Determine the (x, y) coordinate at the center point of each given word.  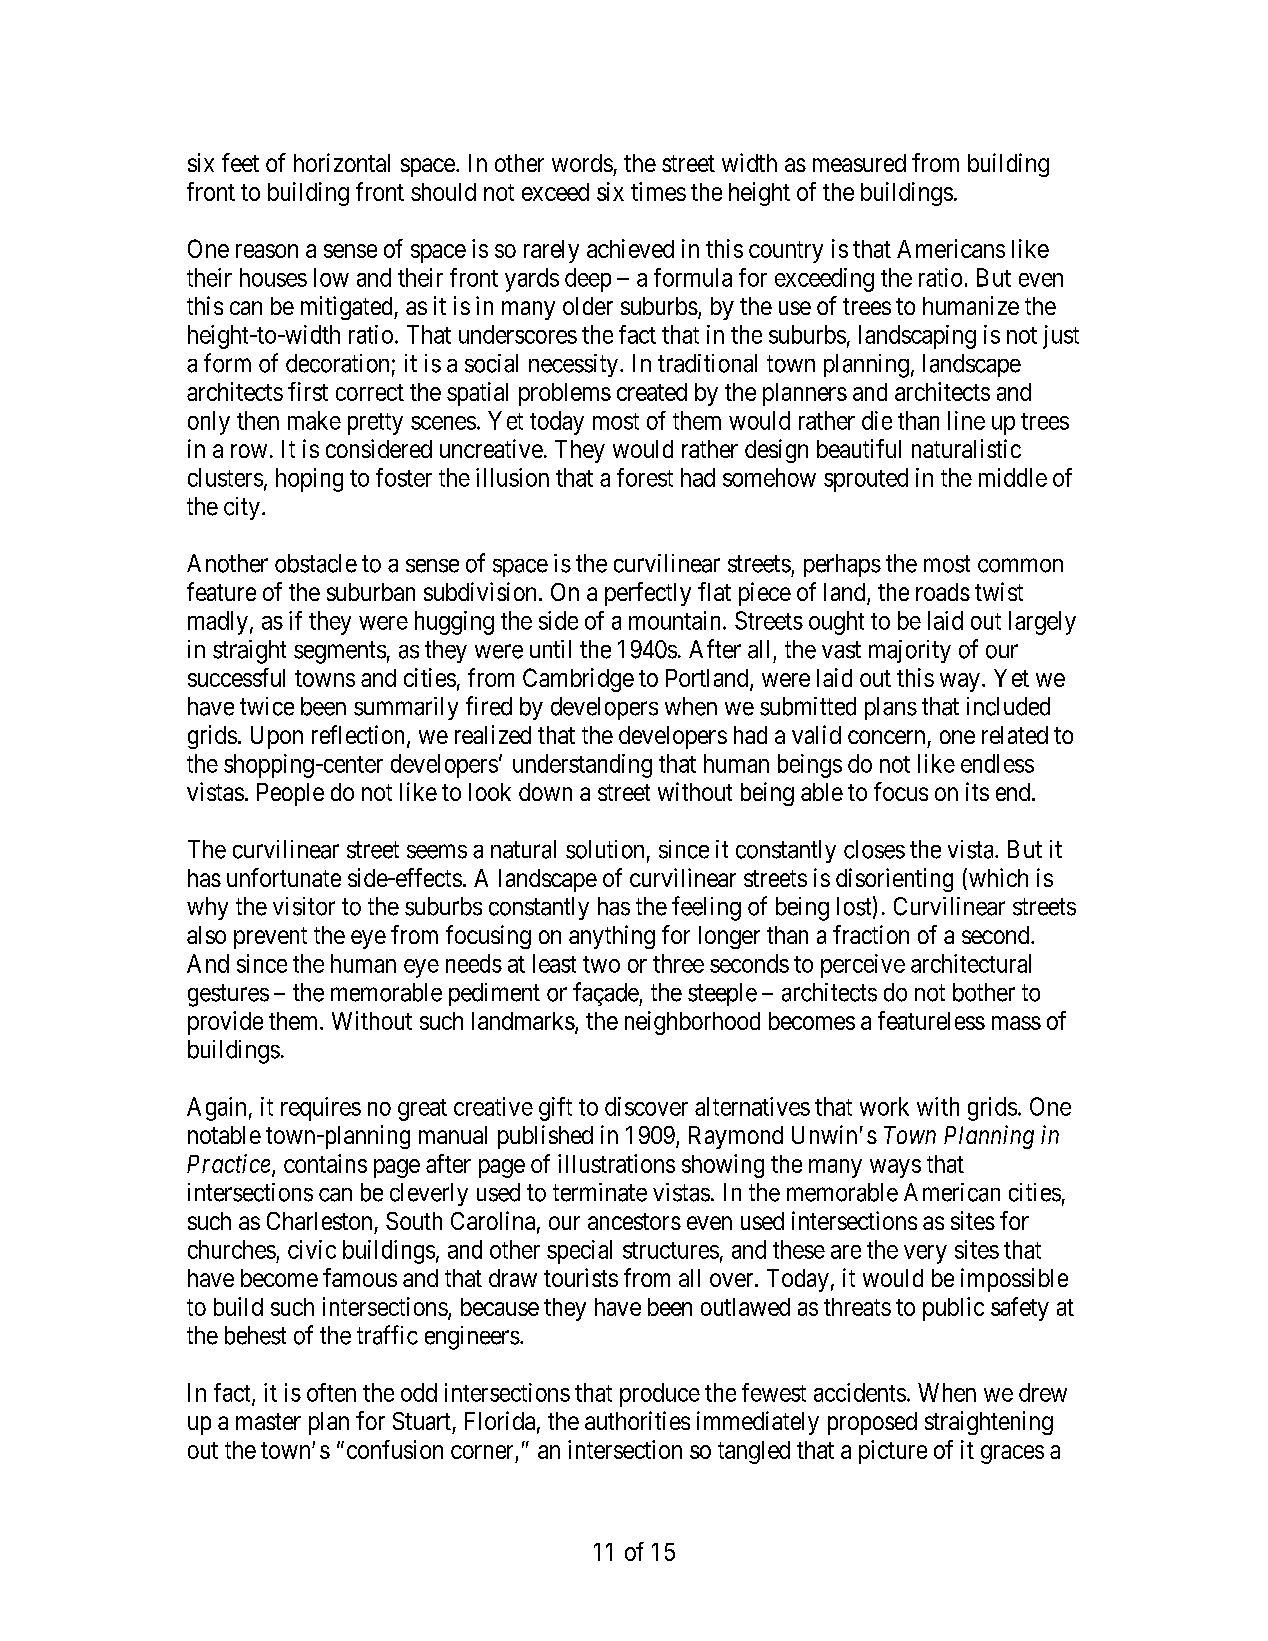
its (977, 791)
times (658, 191)
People (290, 794)
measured (859, 163)
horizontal (342, 162)
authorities (637, 1420)
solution (605, 849)
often (331, 1392)
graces (1012, 1454)
